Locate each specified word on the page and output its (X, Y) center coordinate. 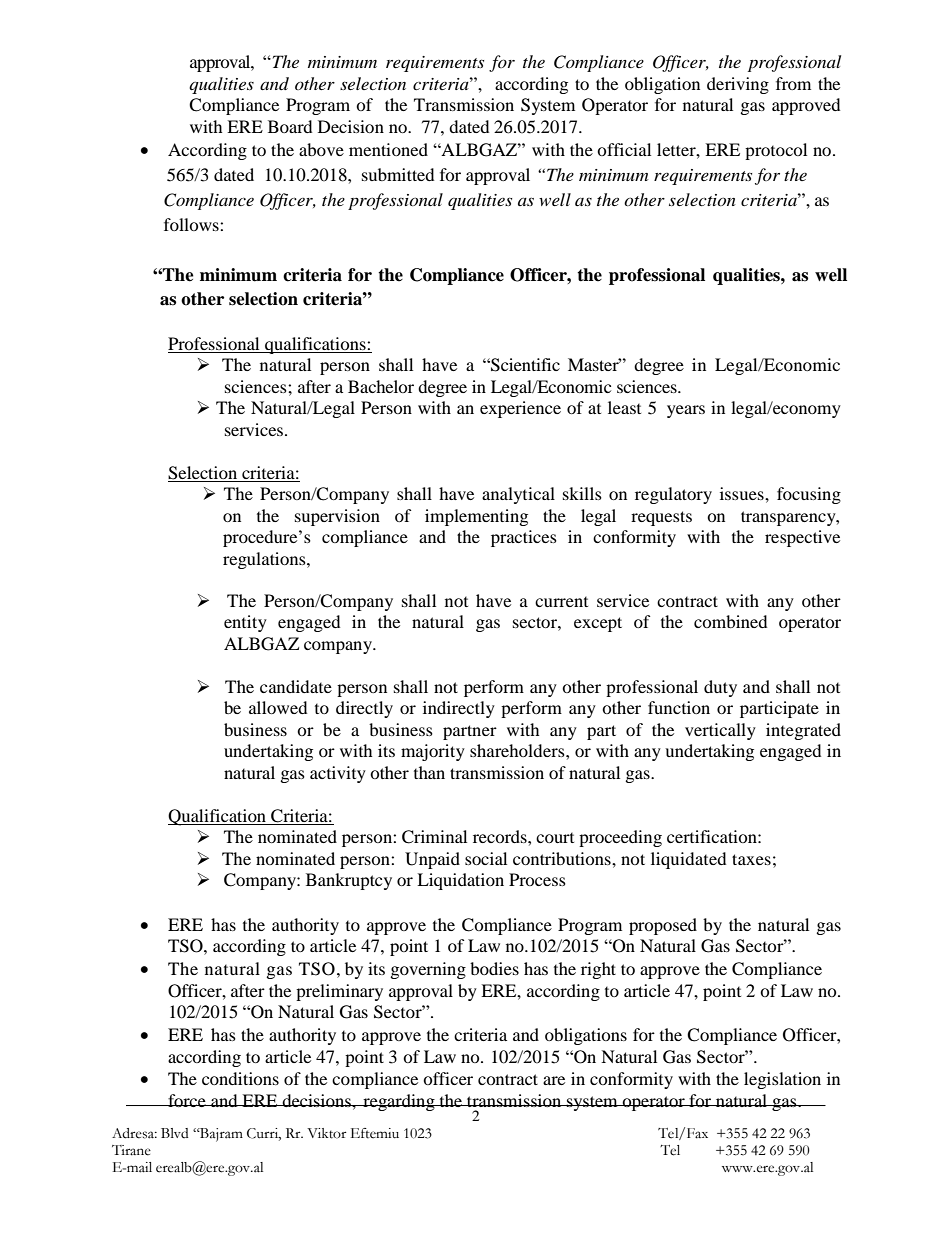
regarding (399, 1102)
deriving (738, 85)
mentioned (388, 149)
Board (290, 126)
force (187, 1100)
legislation (782, 1080)
